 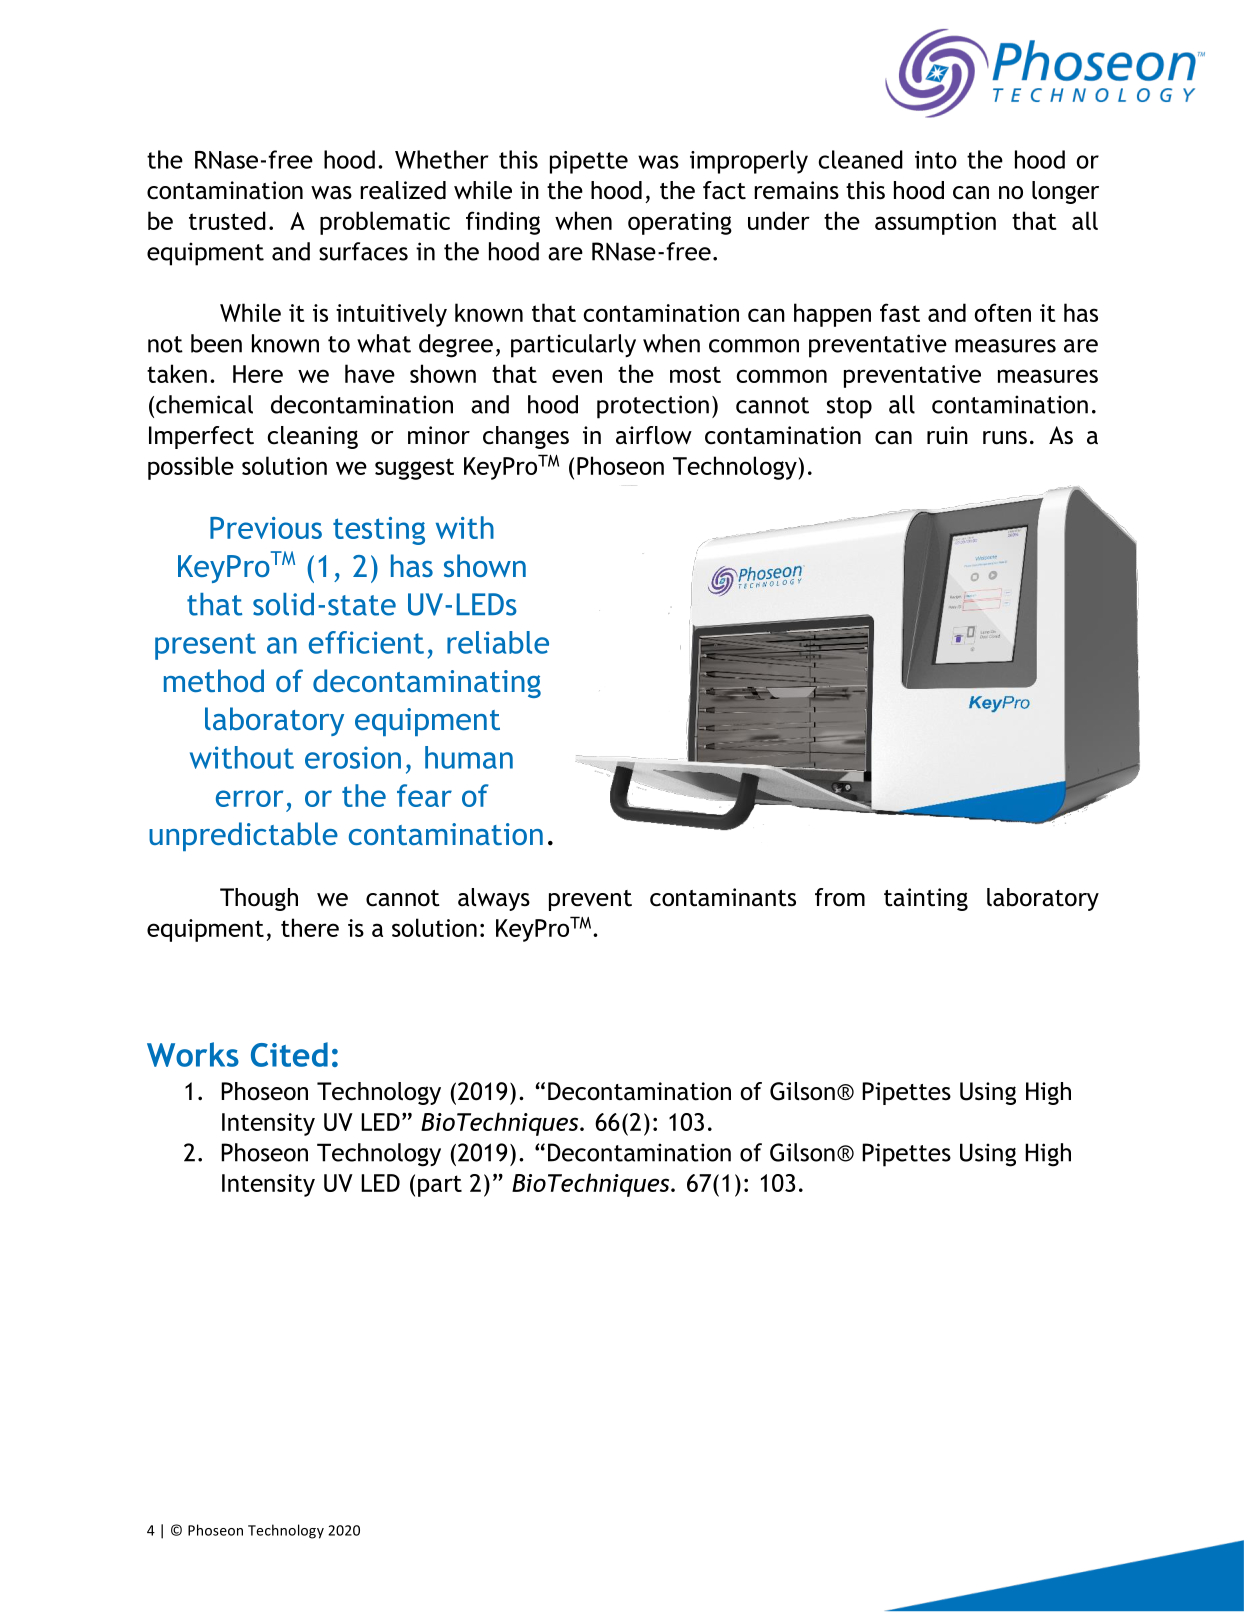 What do you see at coordinates (214, 680) in the page?
I see `method` at bounding box center [214, 680].
